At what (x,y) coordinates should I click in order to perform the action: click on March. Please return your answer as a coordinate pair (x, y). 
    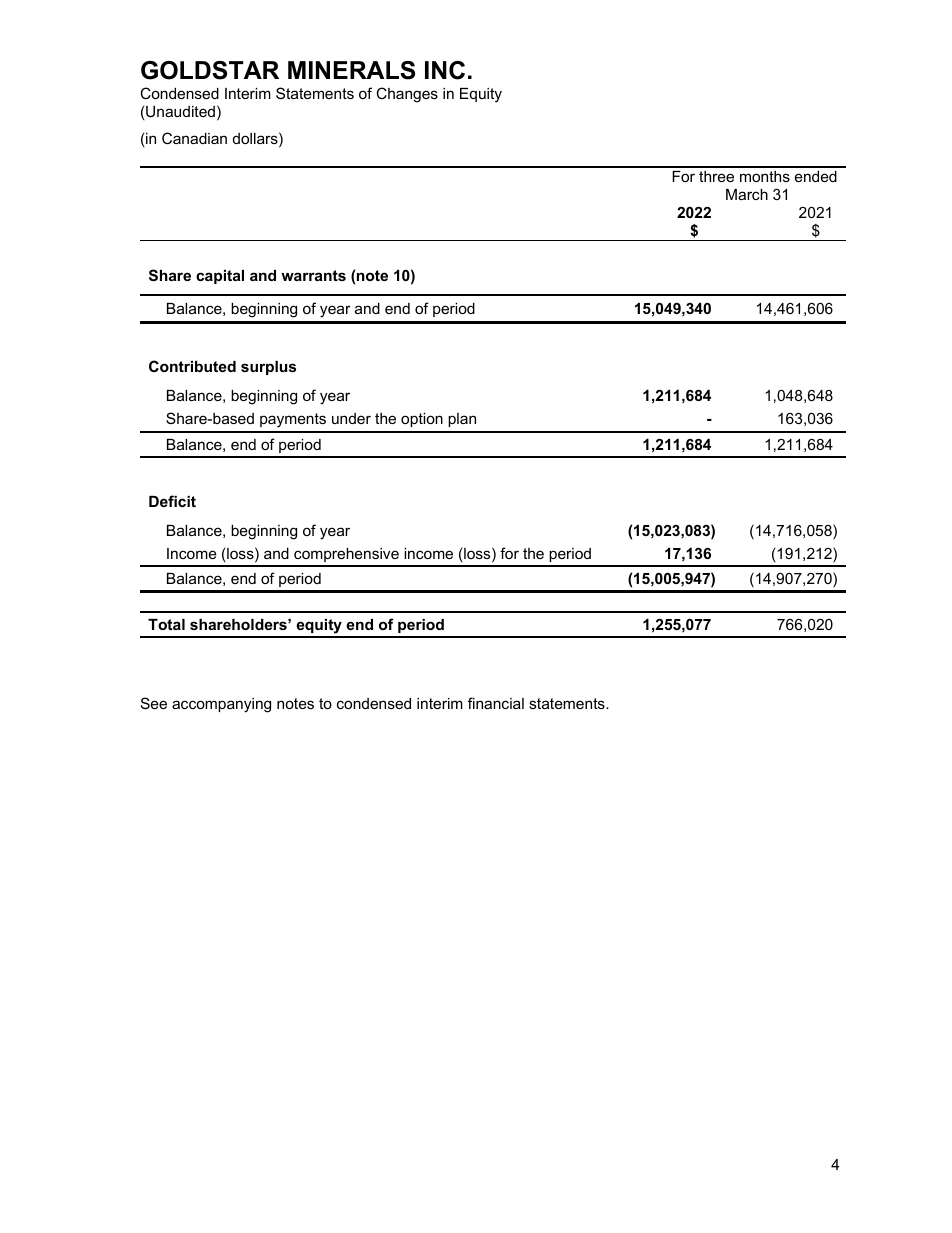
    Looking at the image, I should click on (747, 194).
